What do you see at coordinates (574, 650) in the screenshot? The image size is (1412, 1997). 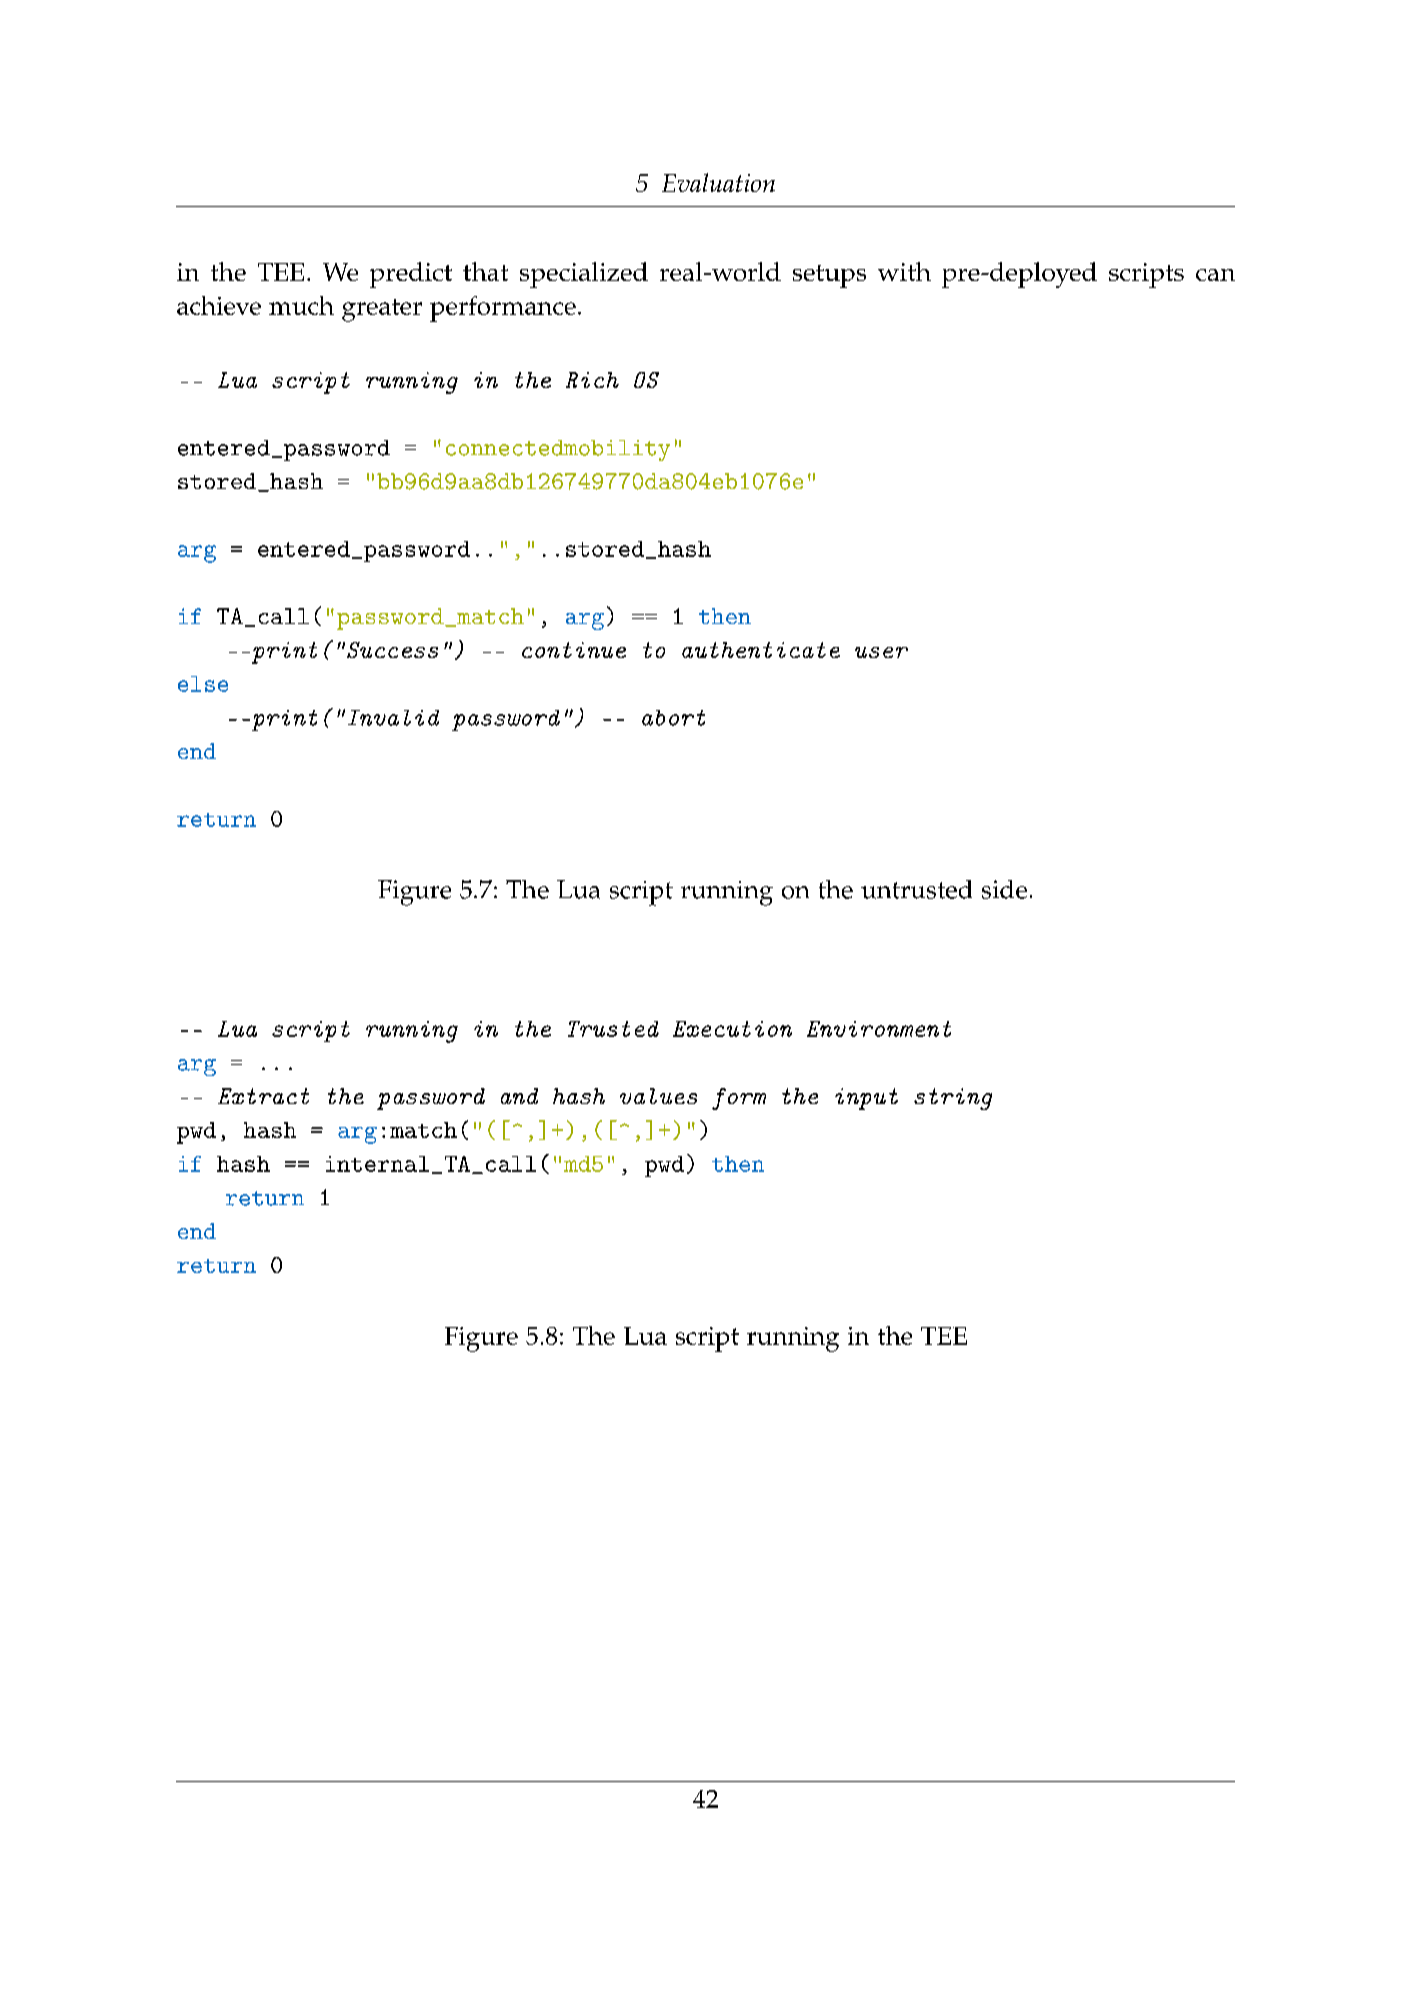 I see `continue` at bounding box center [574, 650].
